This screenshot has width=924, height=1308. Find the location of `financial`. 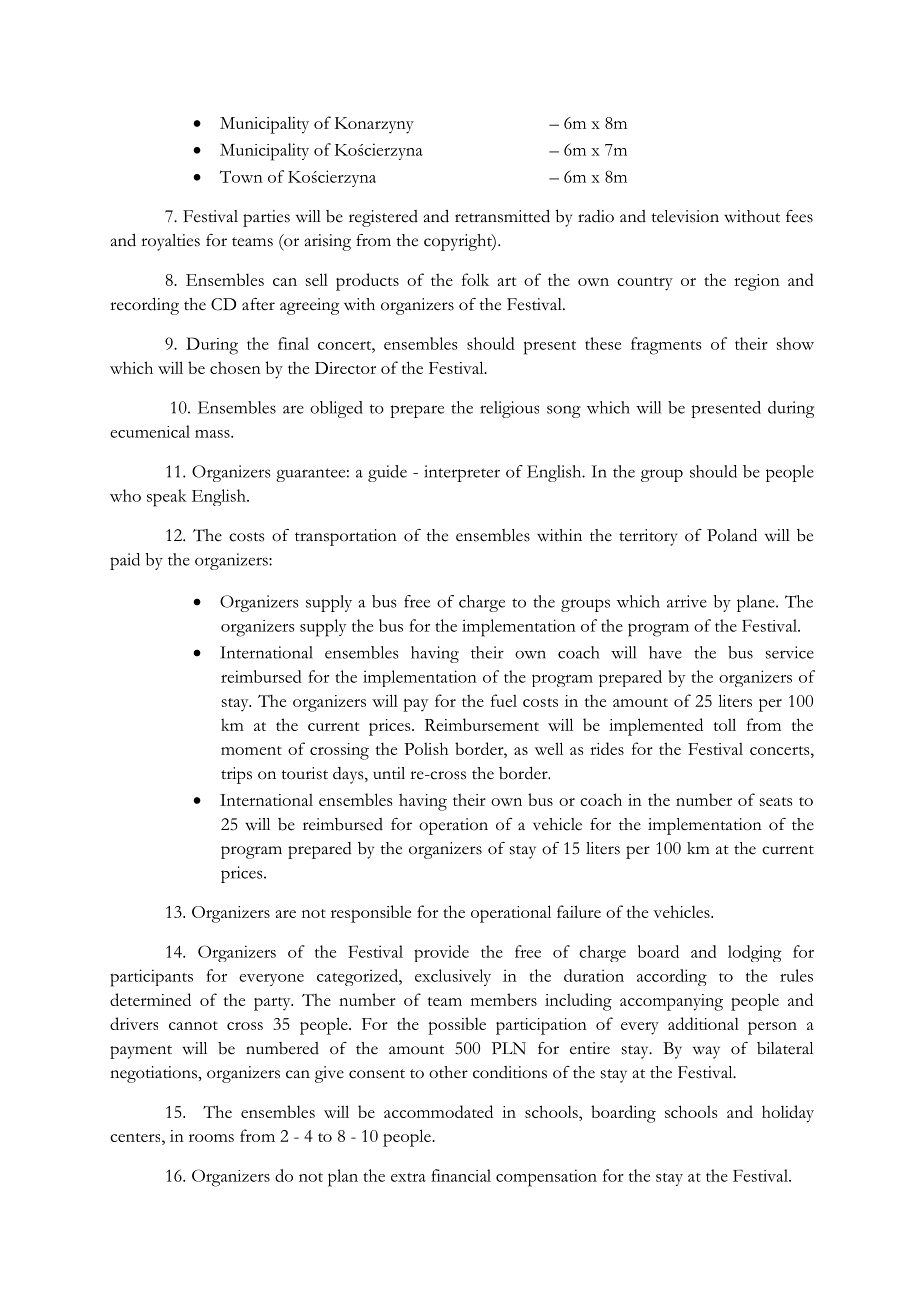

financial is located at coordinates (461, 1175).
